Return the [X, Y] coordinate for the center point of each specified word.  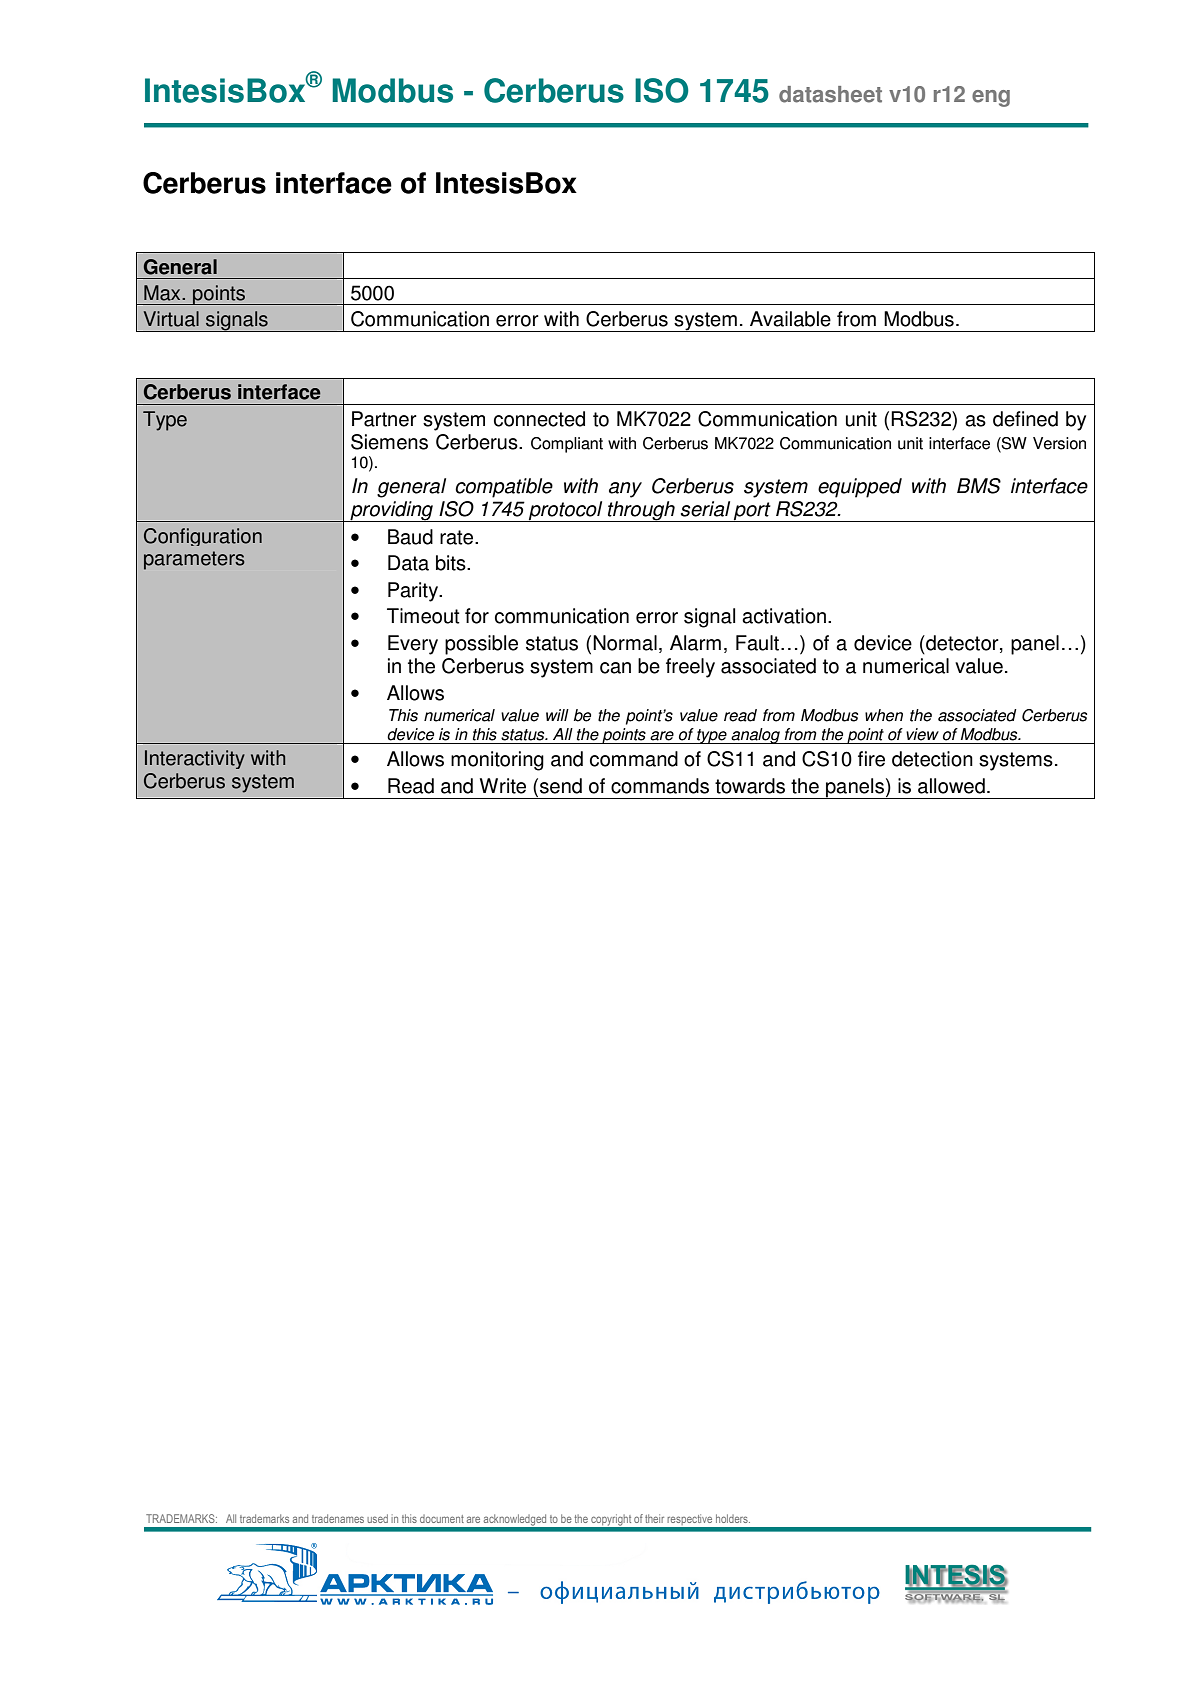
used [377, 1518]
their [654, 1518]
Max [163, 293]
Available [790, 319]
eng [991, 98]
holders [733, 1518]
